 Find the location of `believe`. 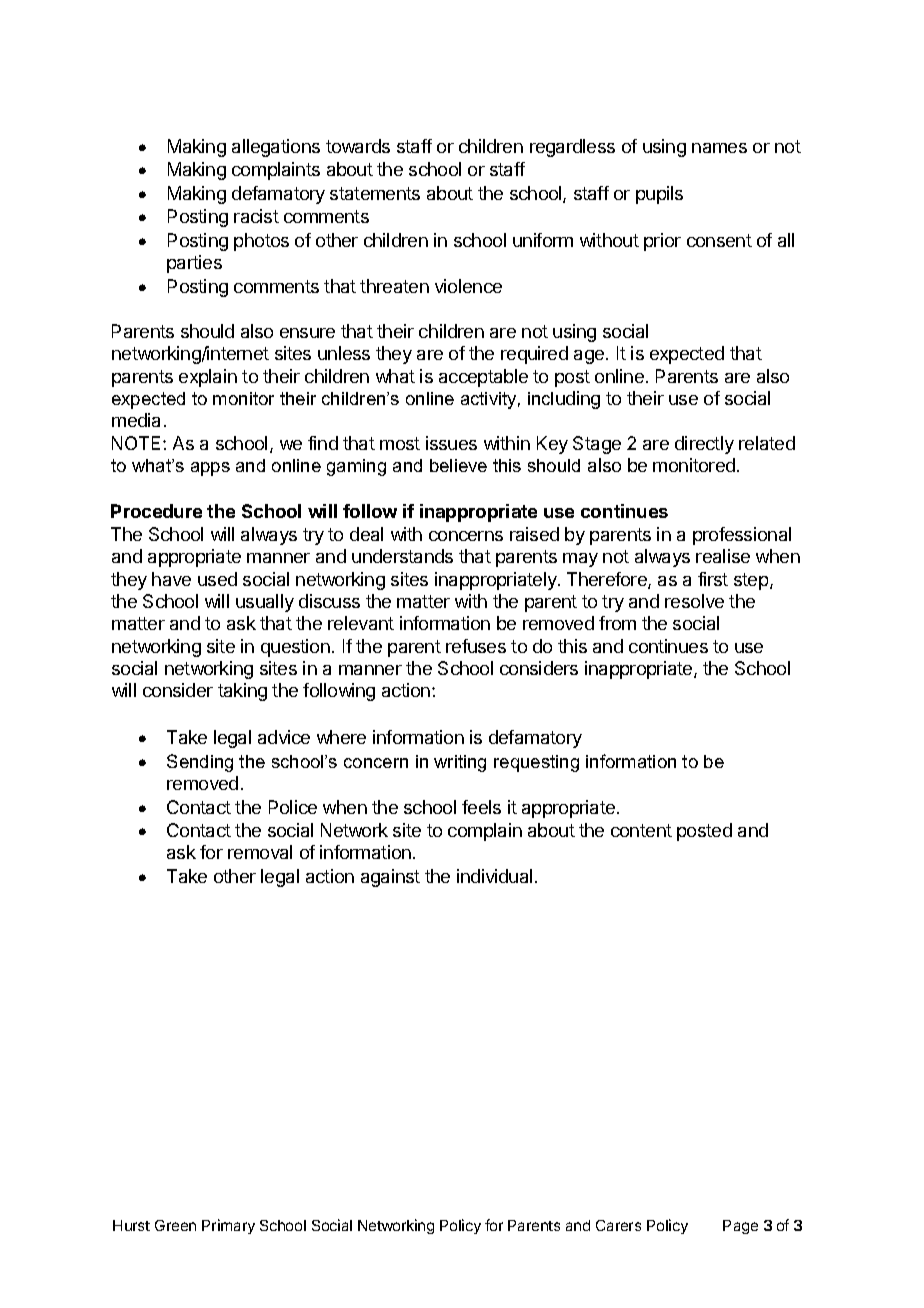

believe is located at coordinates (458, 465).
